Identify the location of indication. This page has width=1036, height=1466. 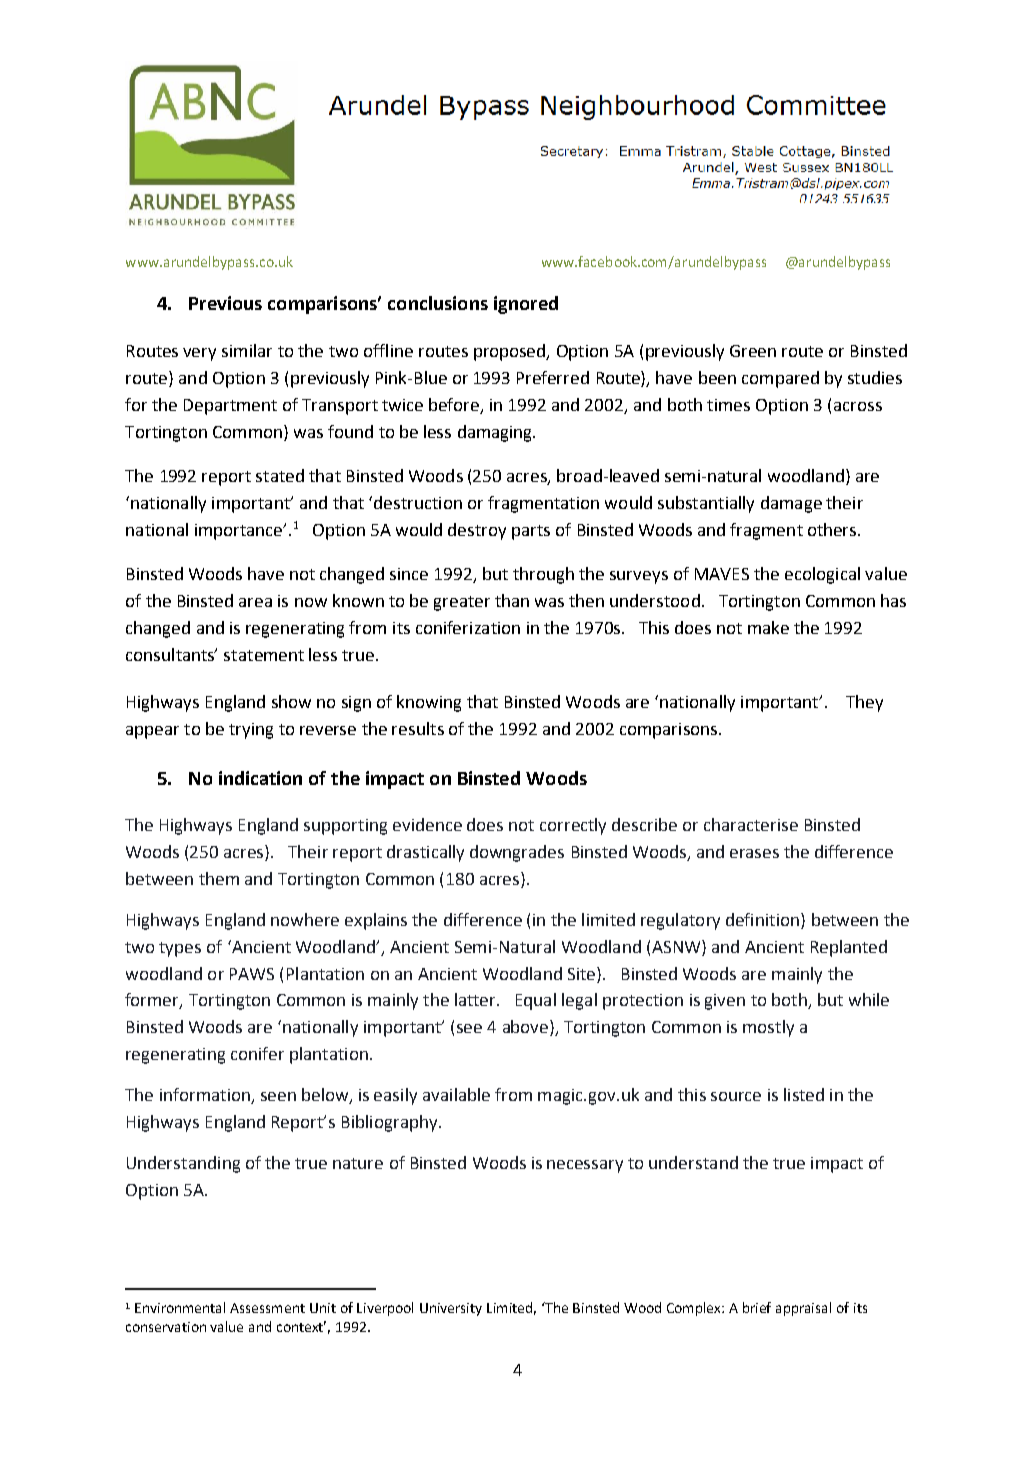
(260, 778).
